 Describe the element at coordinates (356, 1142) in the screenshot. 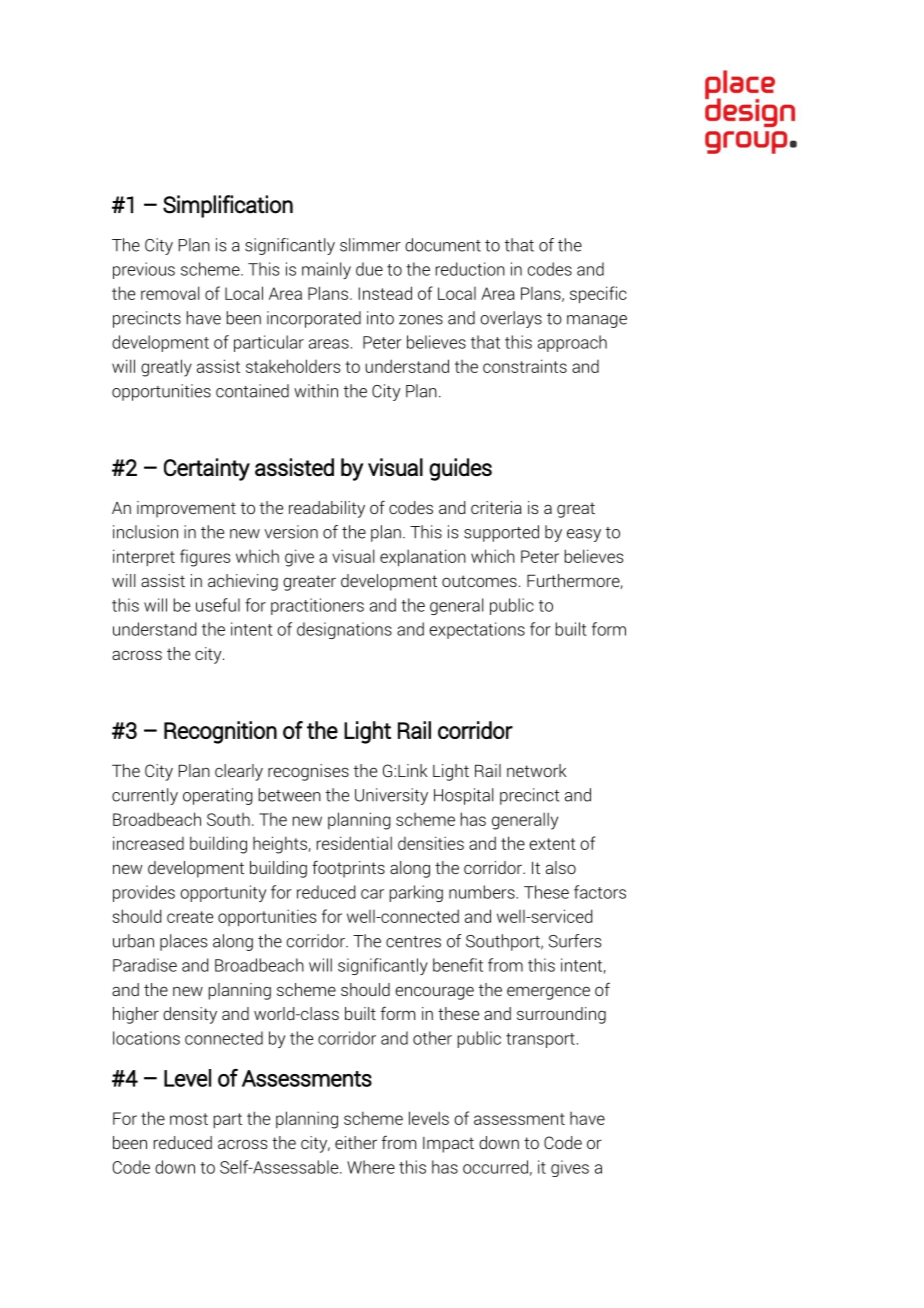

I see `either` at that location.
